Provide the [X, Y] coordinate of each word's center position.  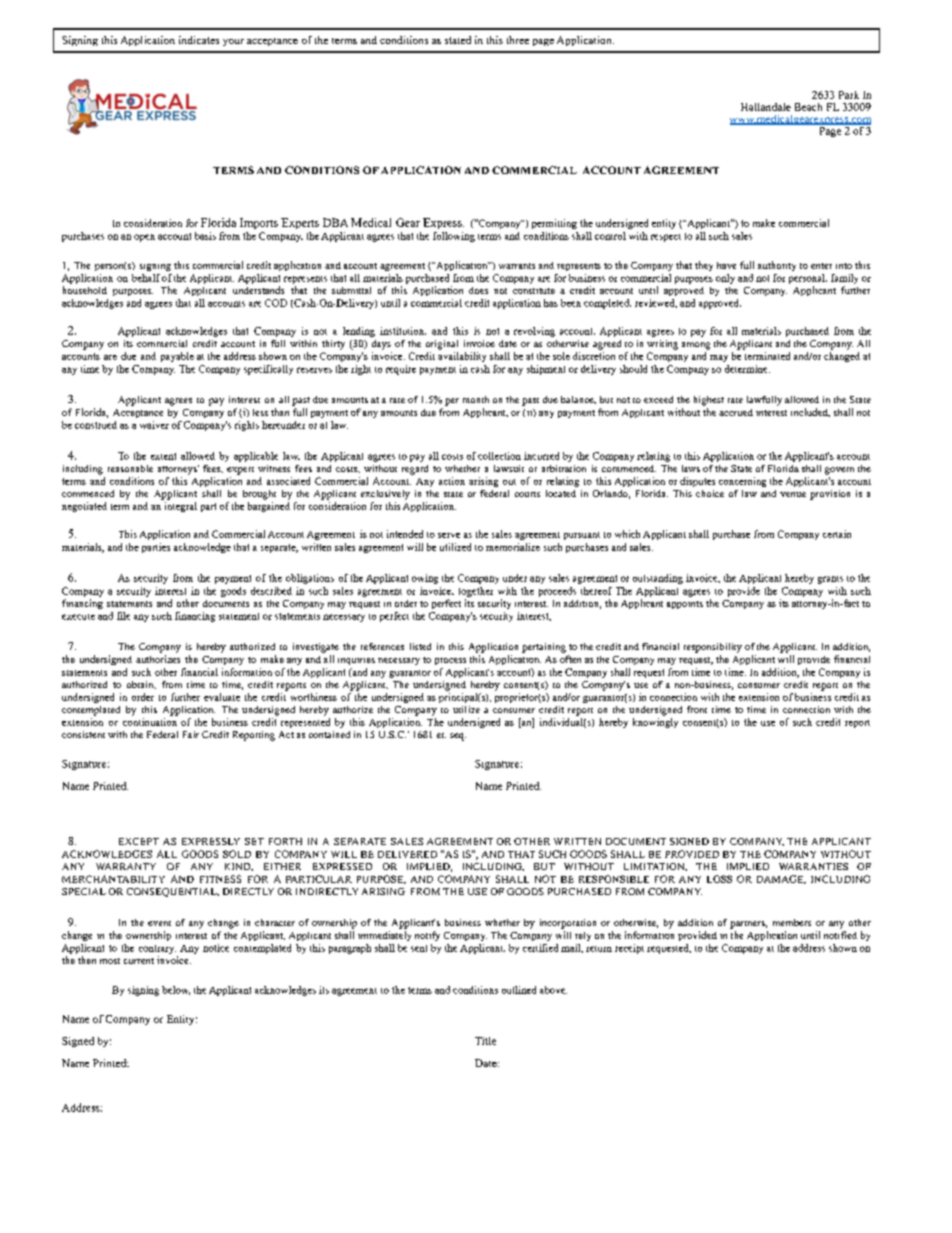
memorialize [513, 547]
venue [793, 494]
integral [181, 507]
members [792, 922]
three [518, 40]
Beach [808, 107]
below [176, 990]
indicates [199, 40]
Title [485, 1041]
